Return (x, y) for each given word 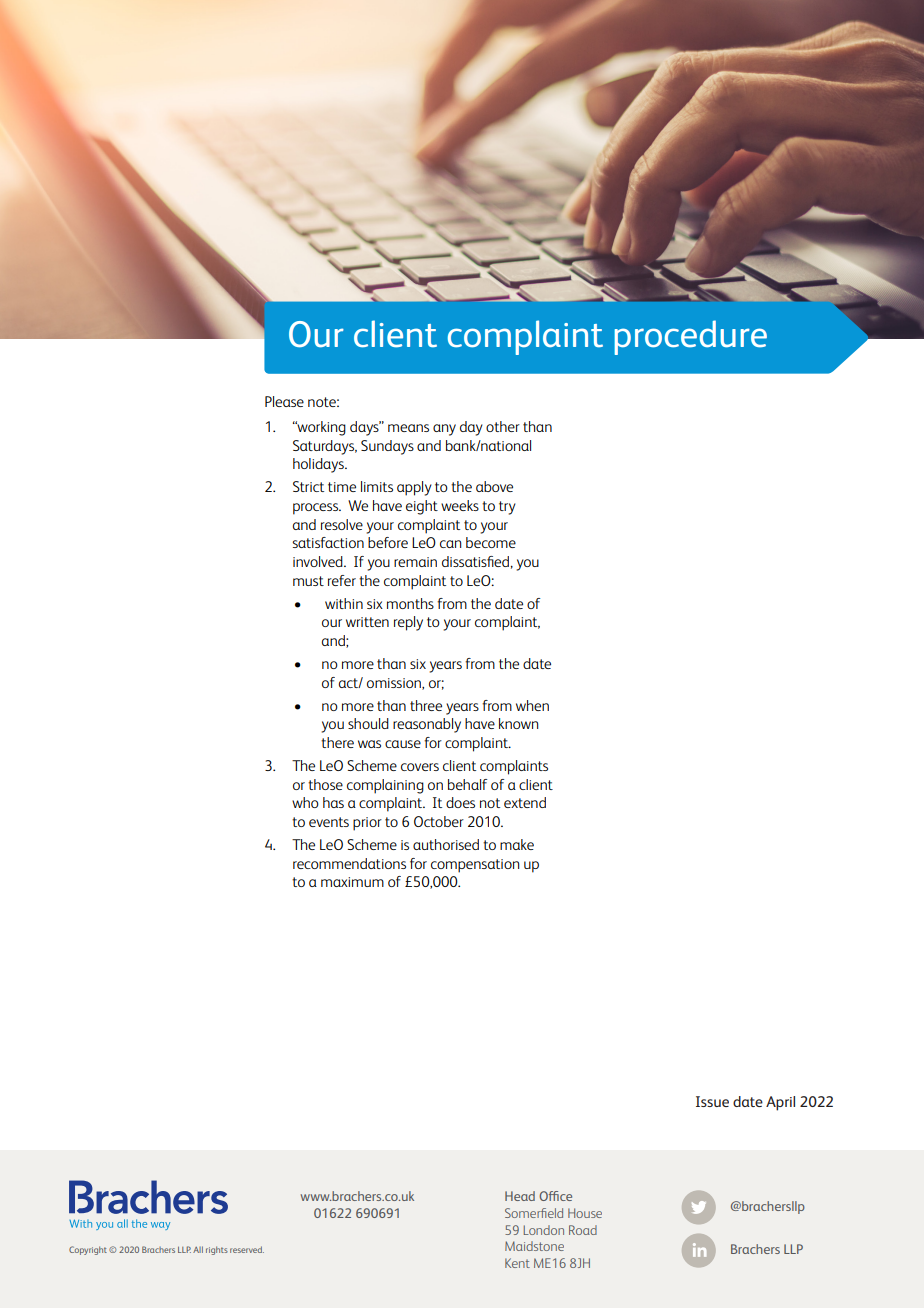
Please (284, 401)
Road (583, 1230)
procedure (690, 337)
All (198, 1249)
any (444, 430)
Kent (517, 1263)
